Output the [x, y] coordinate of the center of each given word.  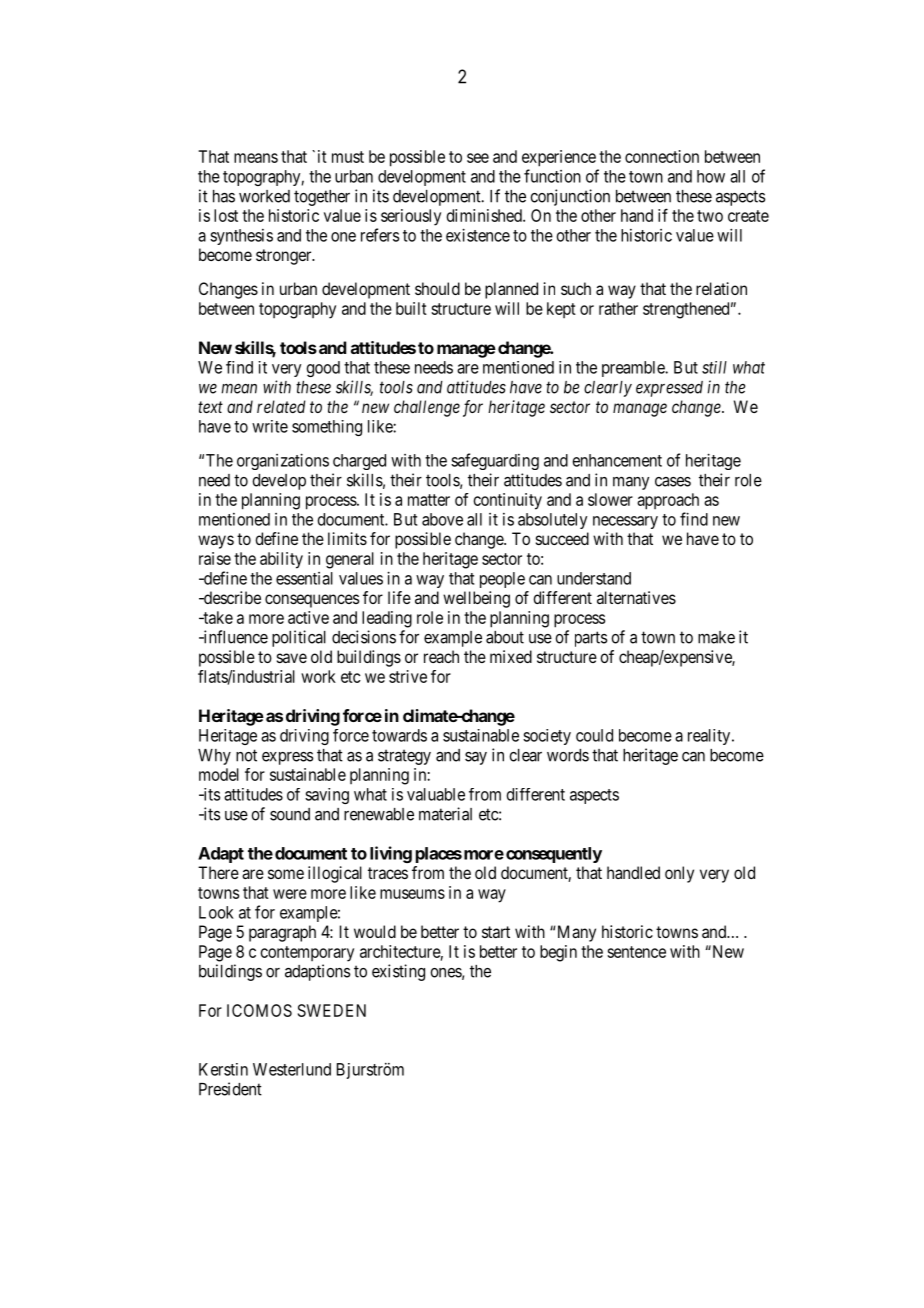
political [299, 638]
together [322, 198]
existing [398, 972]
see [478, 158]
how [711, 176]
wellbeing [476, 599]
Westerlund [292, 1069]
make [716, 637]
